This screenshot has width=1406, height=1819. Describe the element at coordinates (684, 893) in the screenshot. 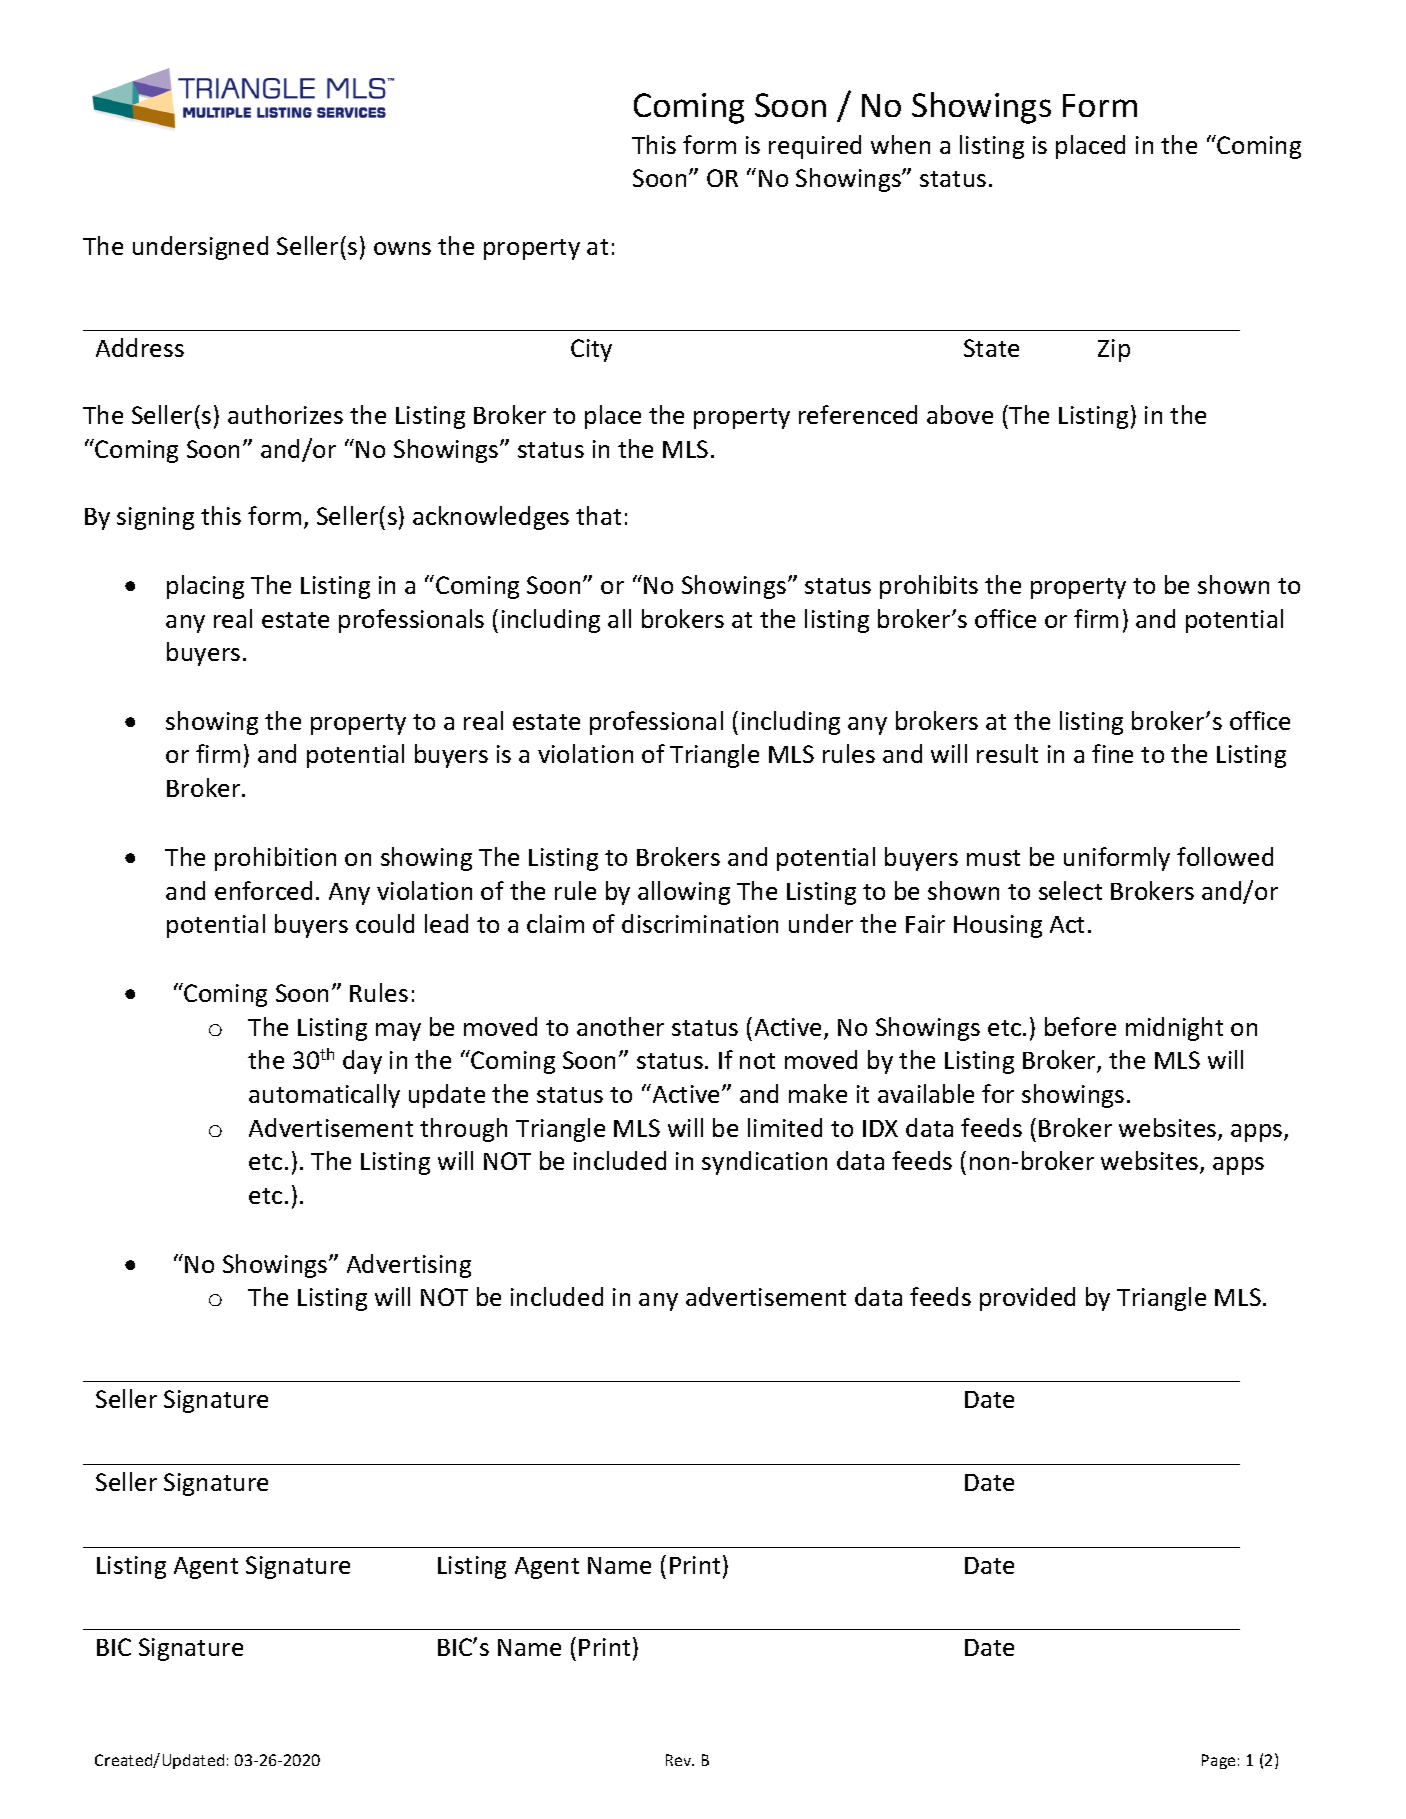

I see `allowing` at that location.
